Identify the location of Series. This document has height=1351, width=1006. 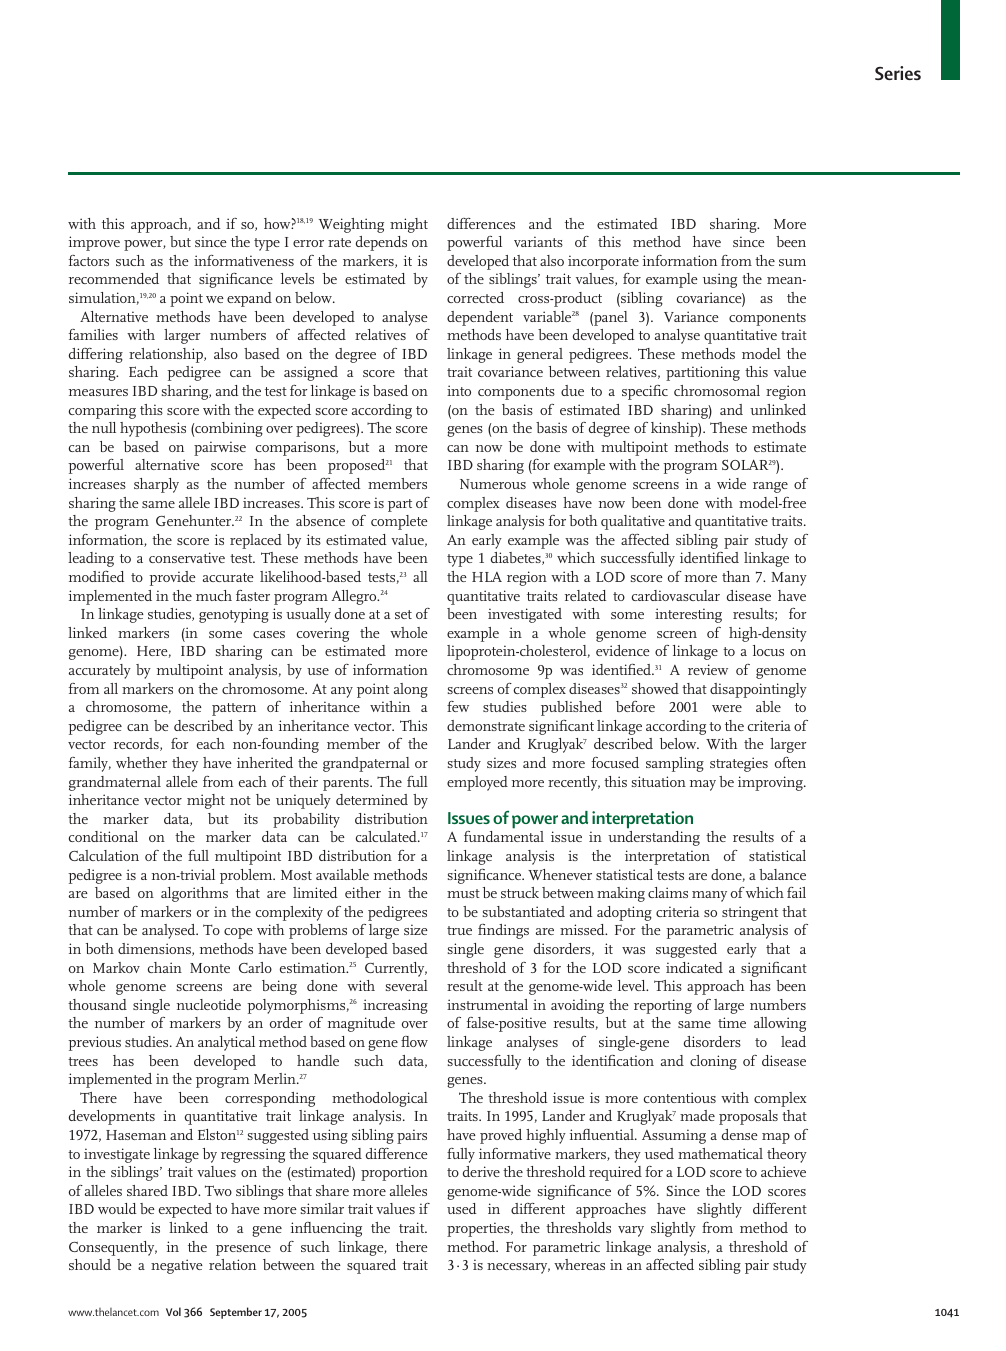
(898, 73).
